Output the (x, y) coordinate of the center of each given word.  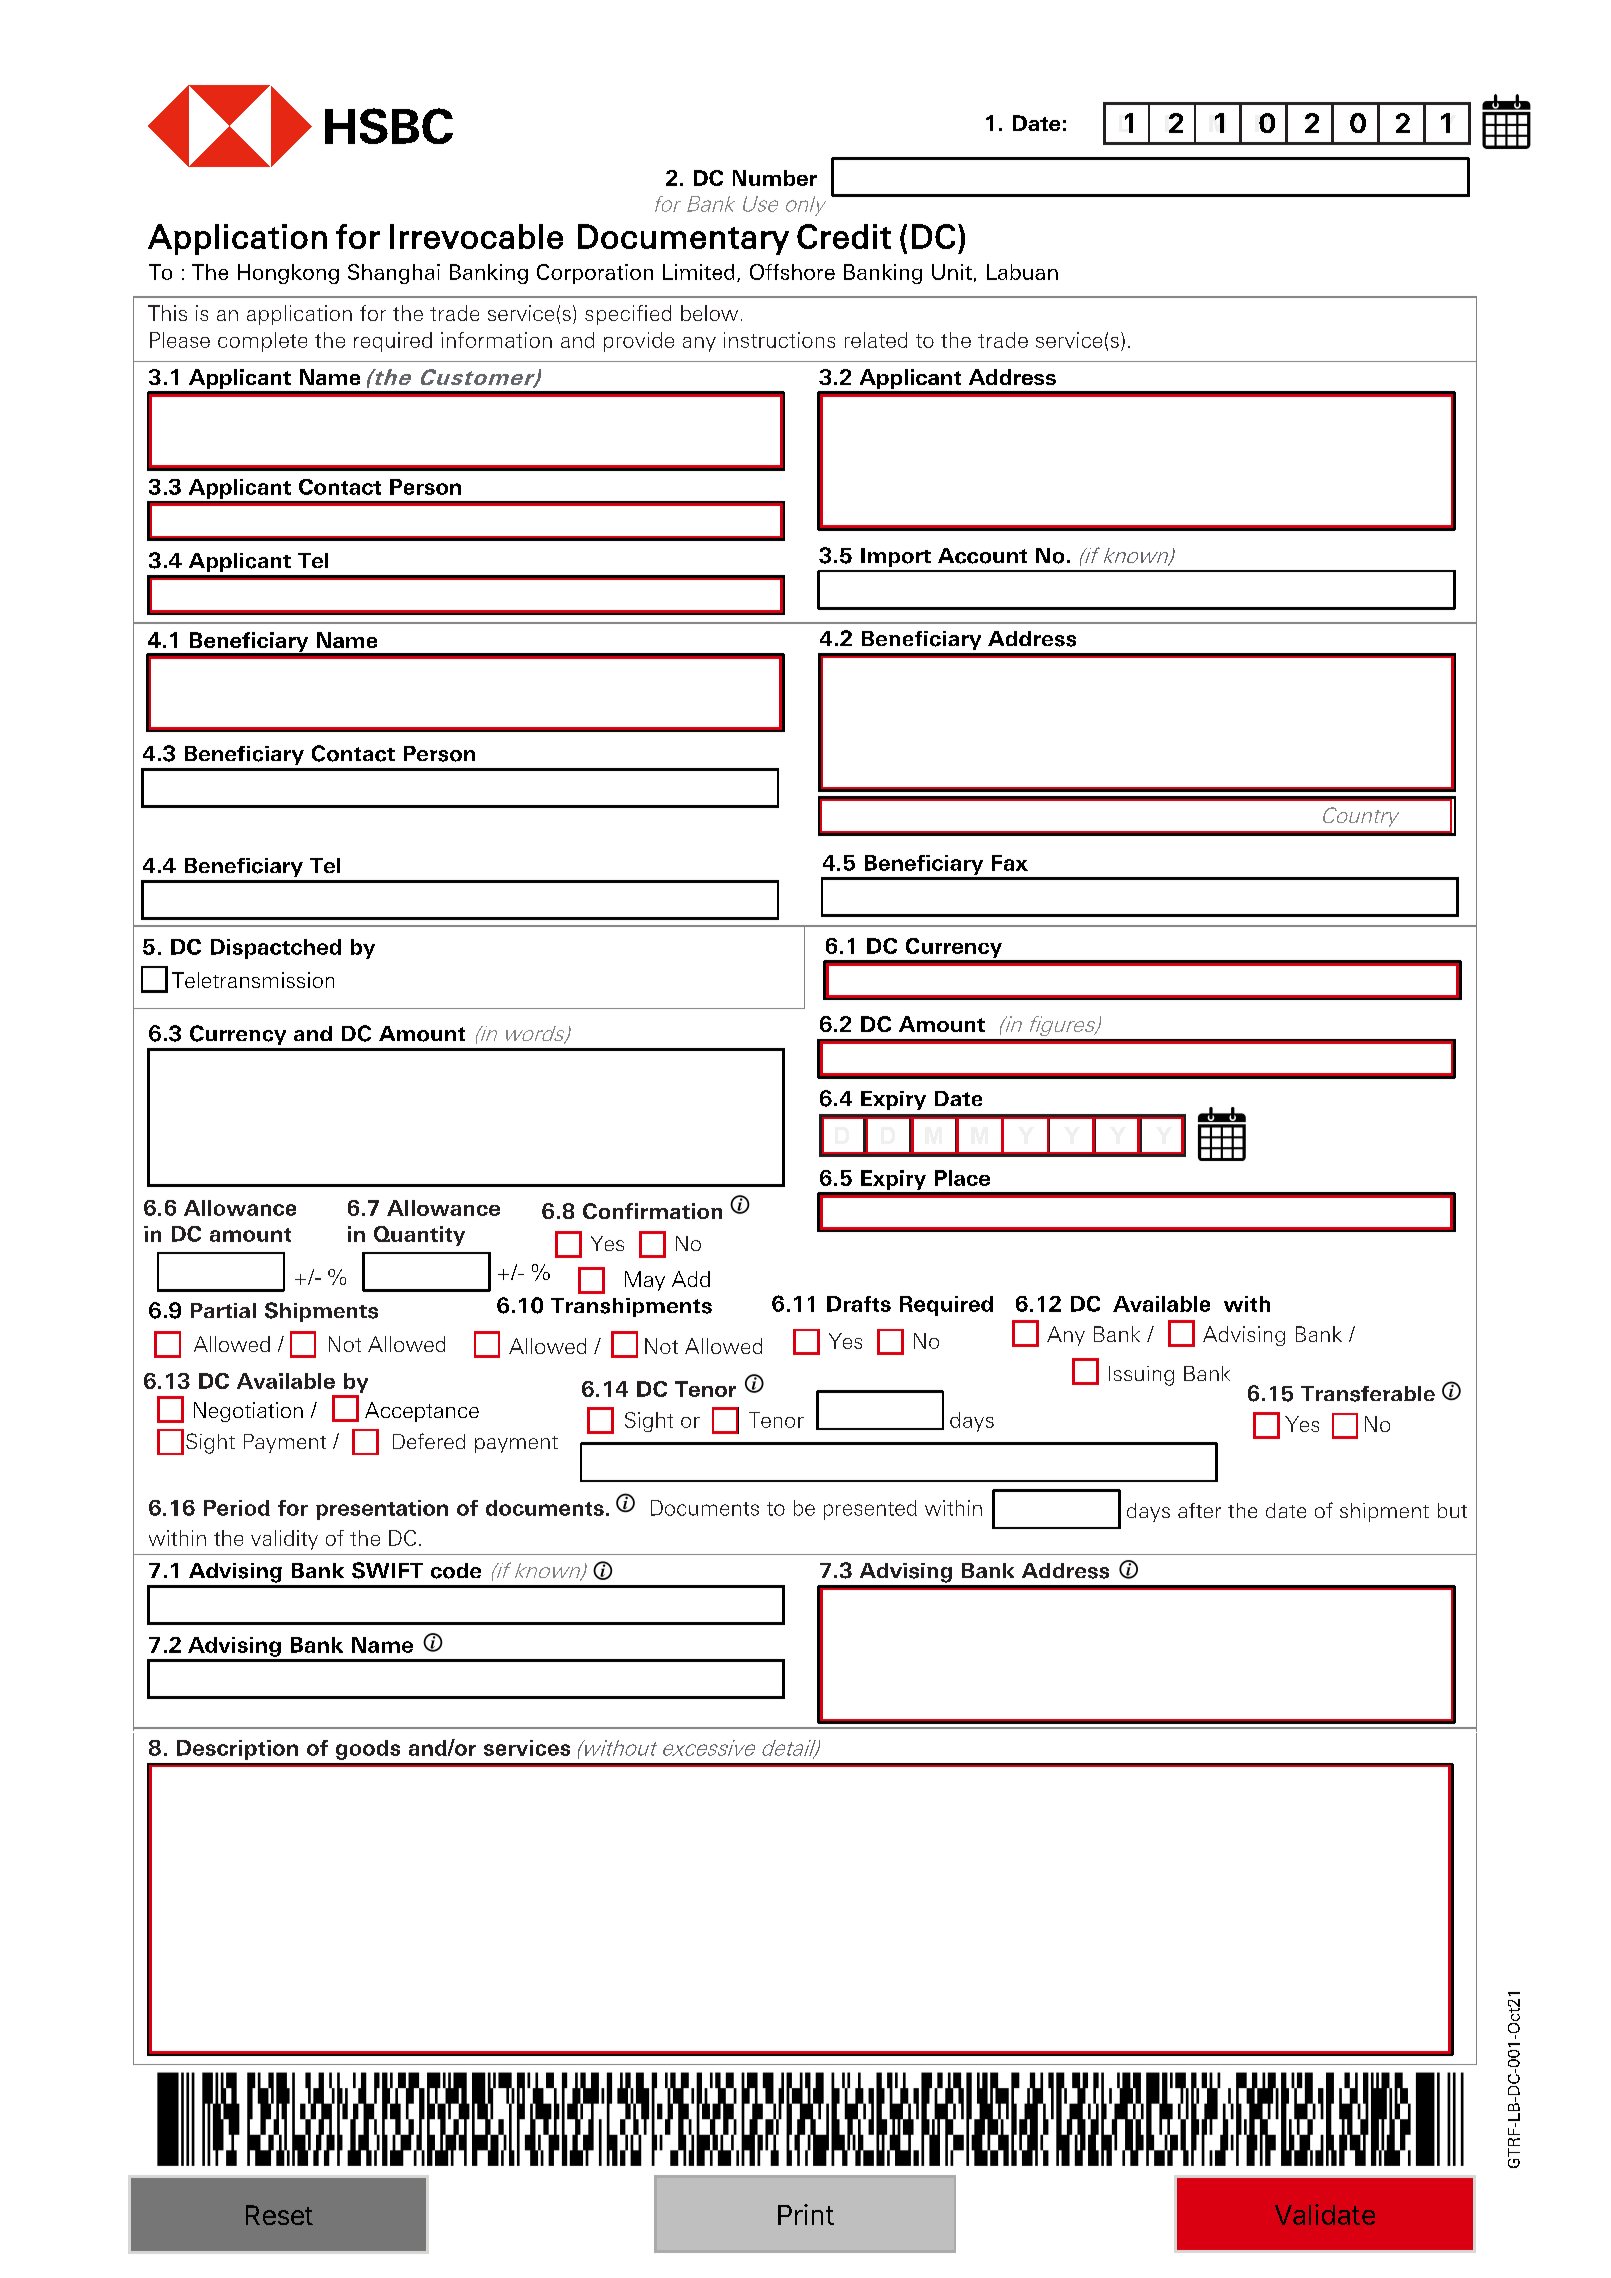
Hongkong (288, 274)
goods (368, 1750)
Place (962, 1178)
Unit (952, 272)
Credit (844, 236)
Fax (1010, 863)
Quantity (419, 1236)
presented (870, 1510)
